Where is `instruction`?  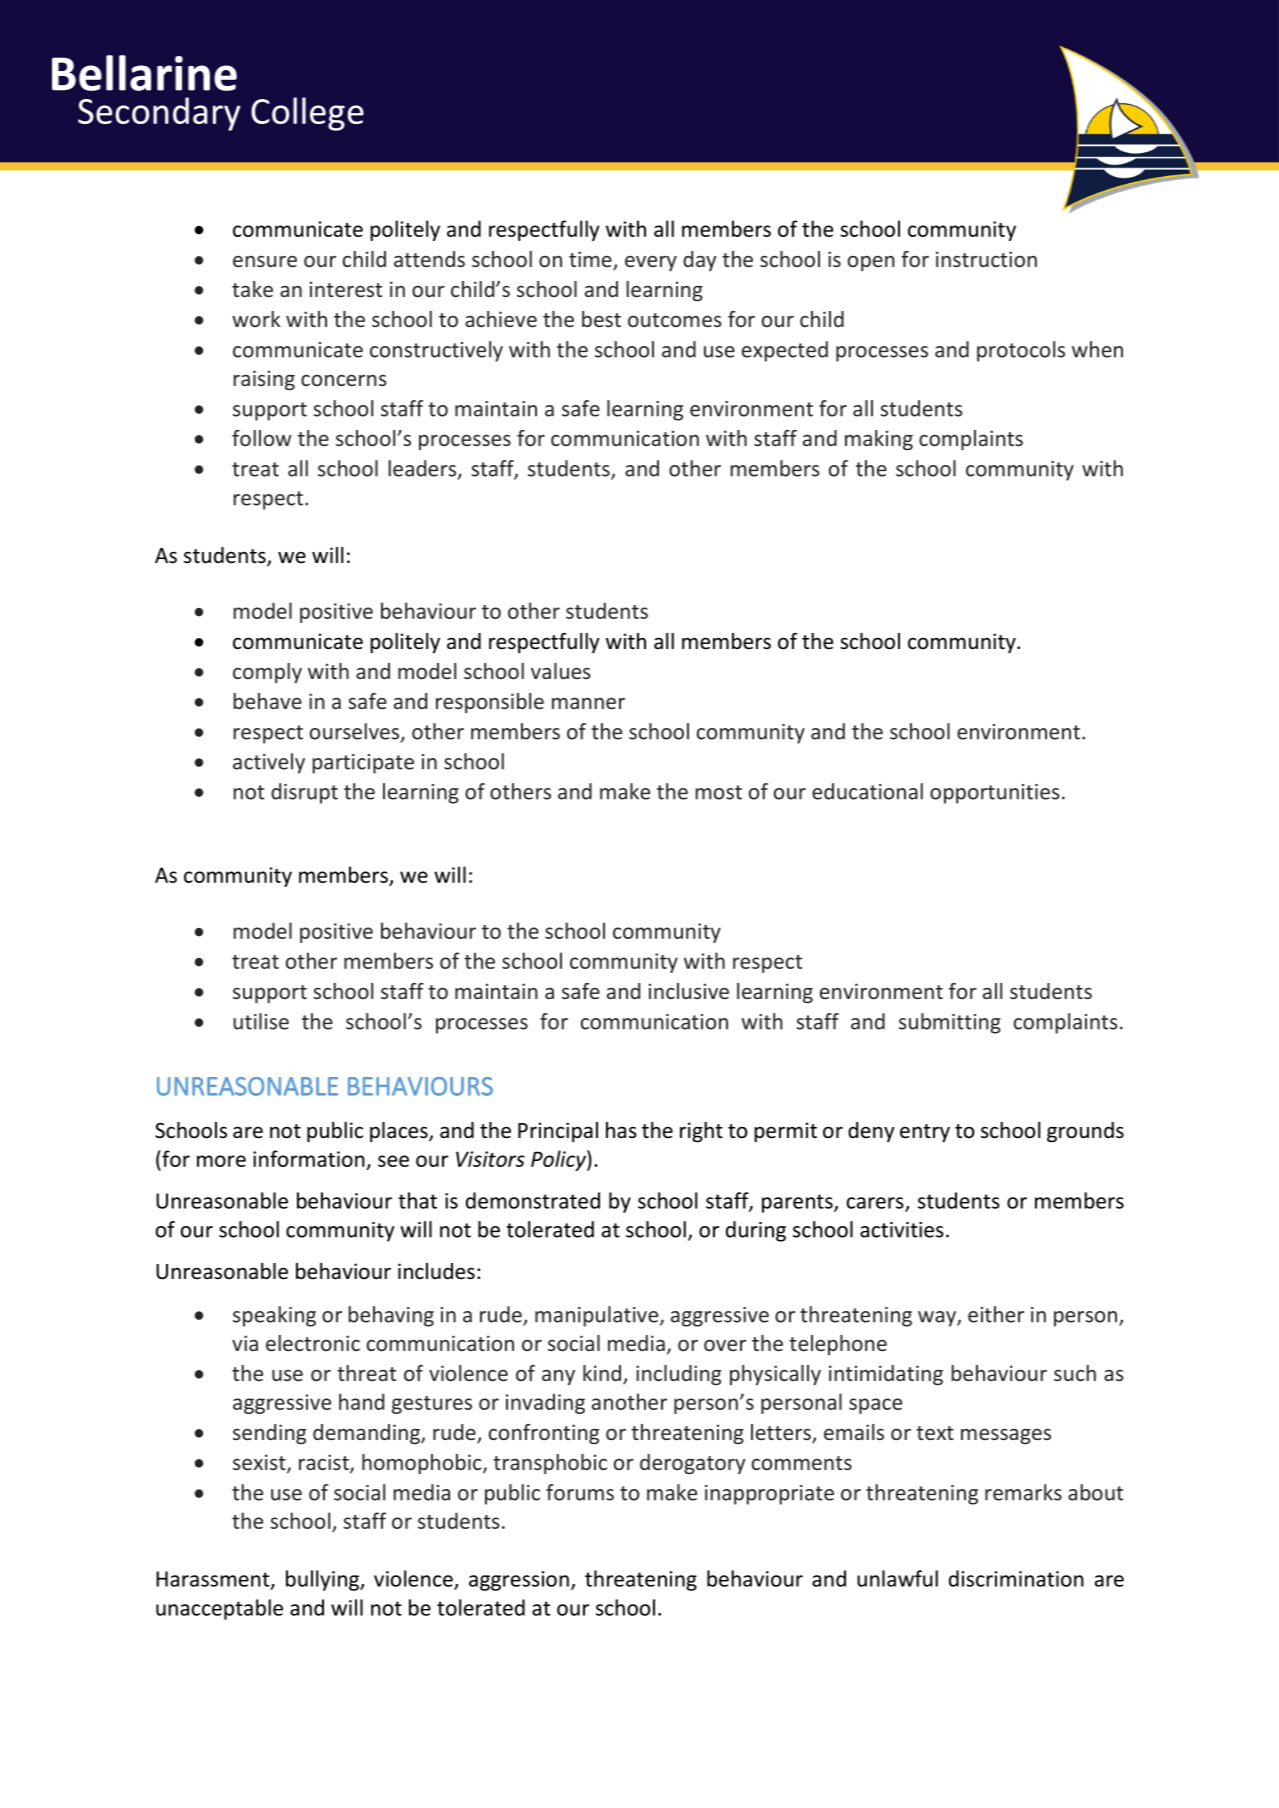
instruction is located at coordinates (986, 259).
